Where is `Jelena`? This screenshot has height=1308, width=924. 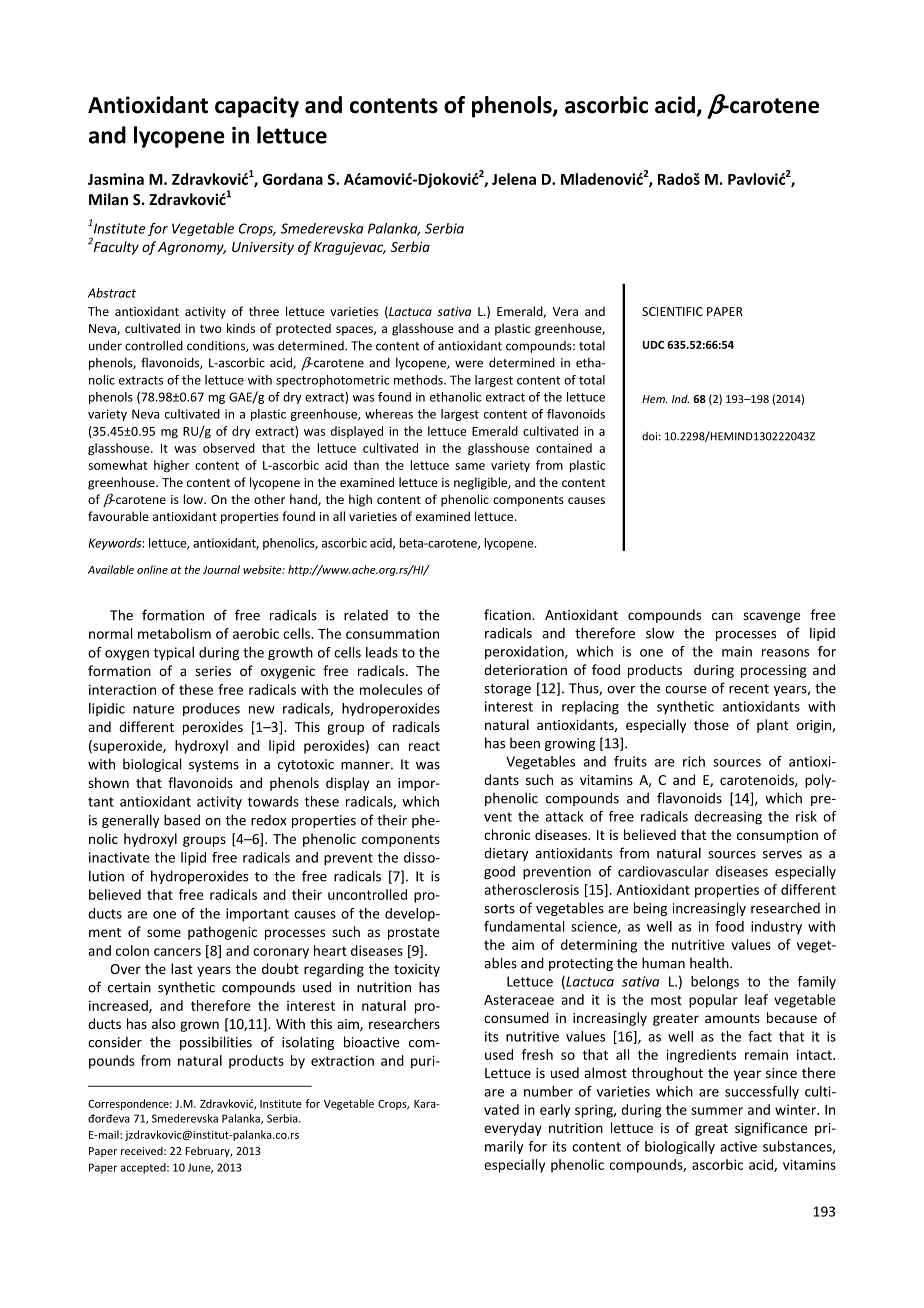 Jelena is located at coordinates (514, 179).
